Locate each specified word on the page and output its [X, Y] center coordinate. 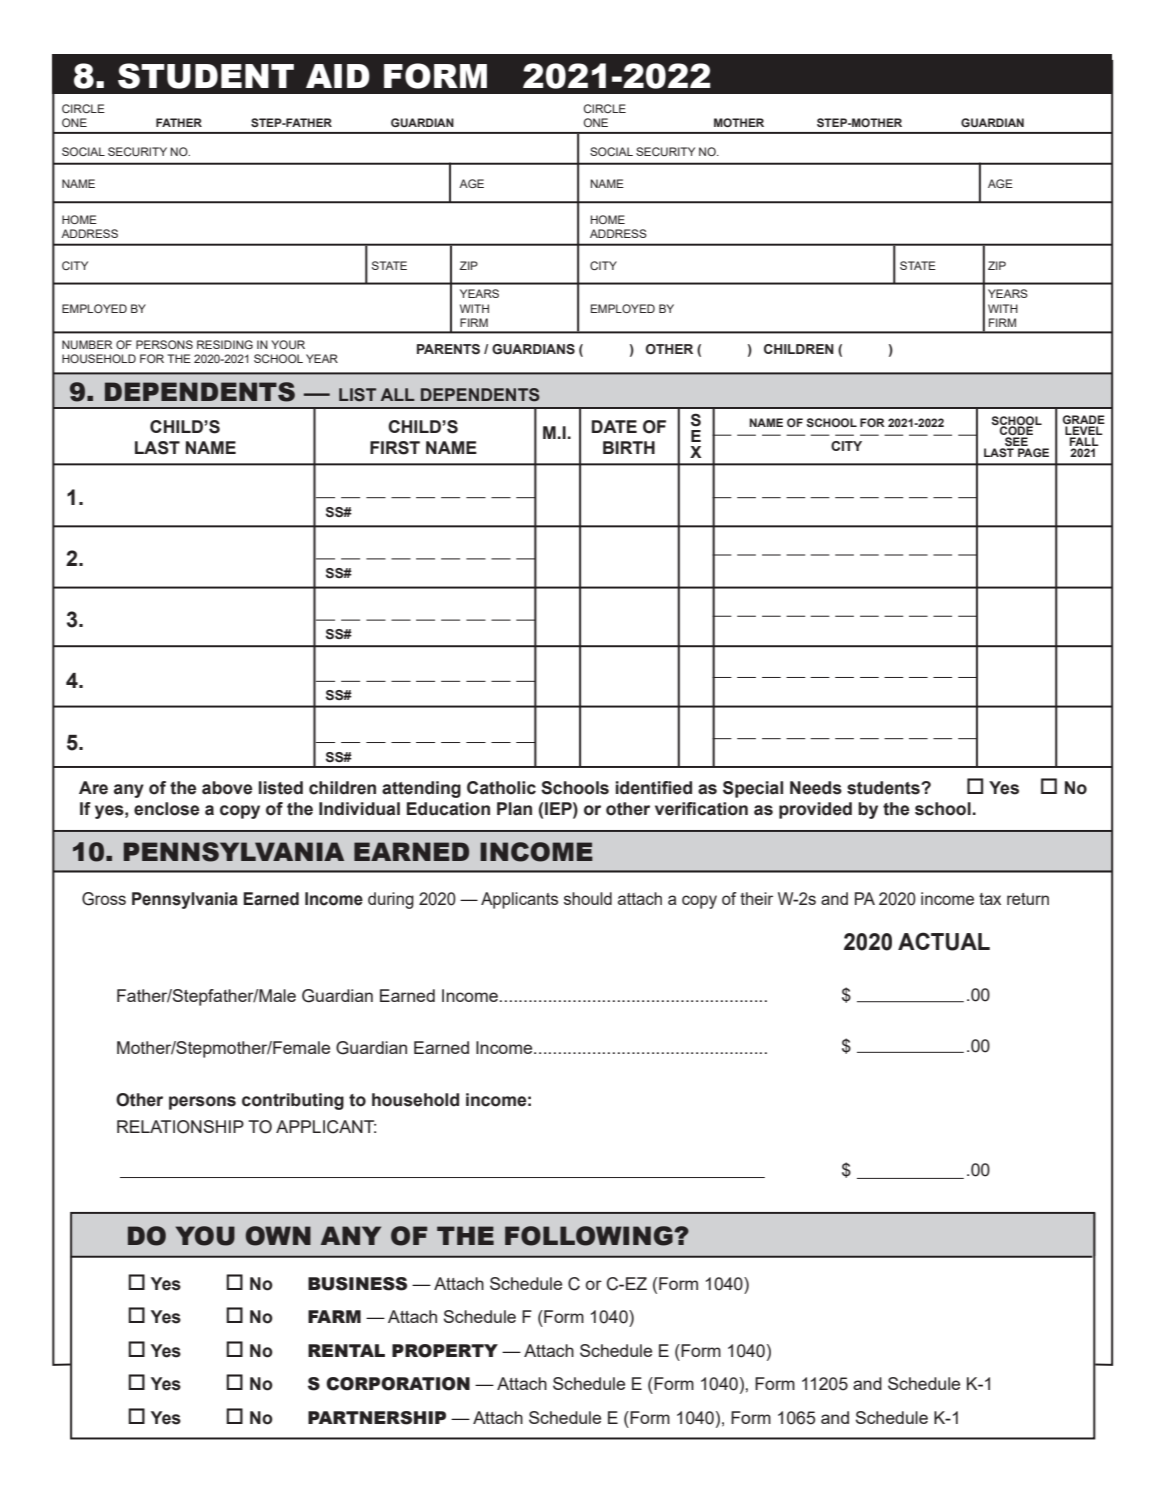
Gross [104, 899]
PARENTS [448, 349]
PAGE [1033, 452]
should [588, 898]
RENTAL [346, 1350]
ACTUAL [944, 941]
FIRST [395, 448]
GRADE [1084, 421]
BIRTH [629, 447]
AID [338, 76]
